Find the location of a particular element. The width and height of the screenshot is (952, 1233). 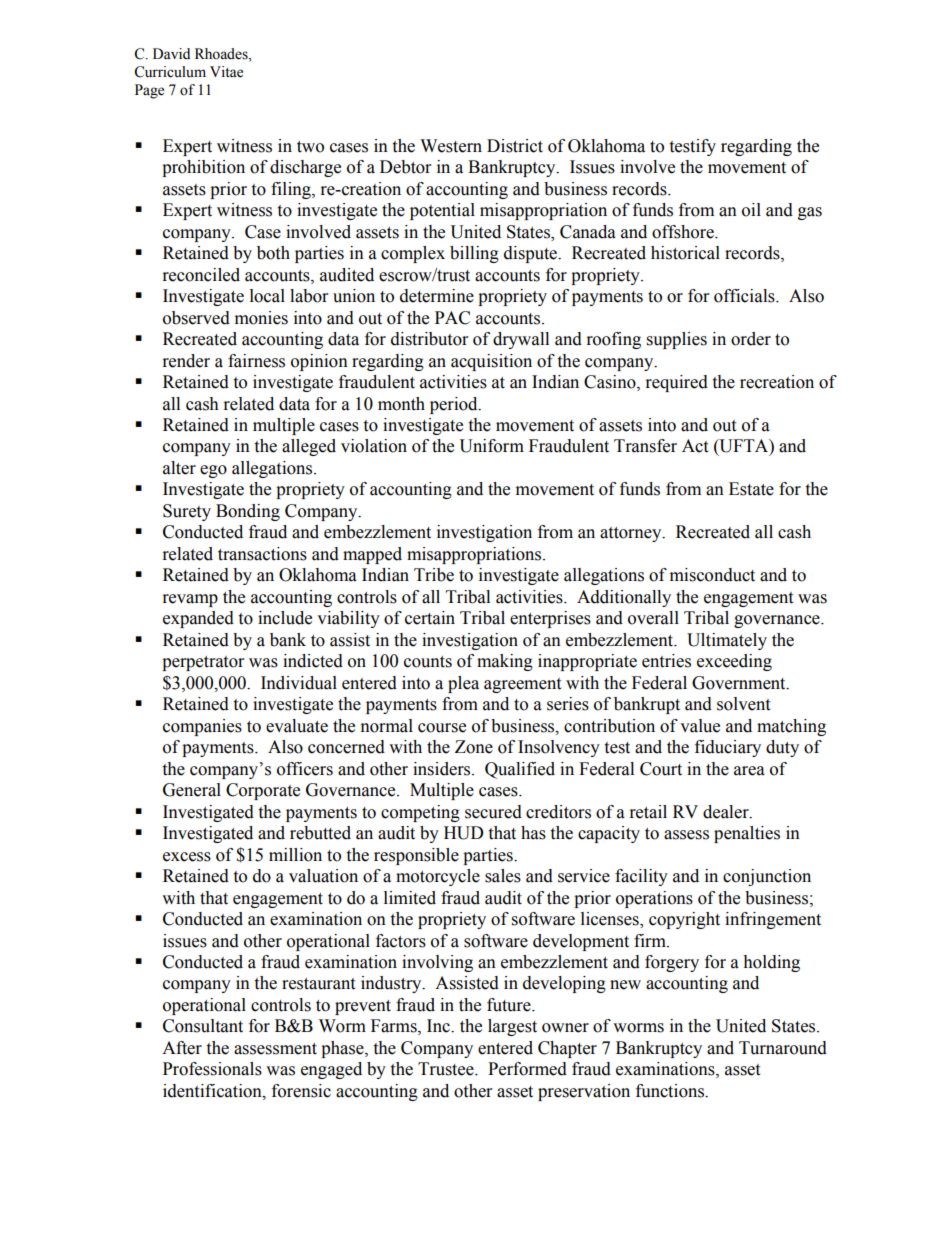

transactions is located at coordinates (262, 554).
